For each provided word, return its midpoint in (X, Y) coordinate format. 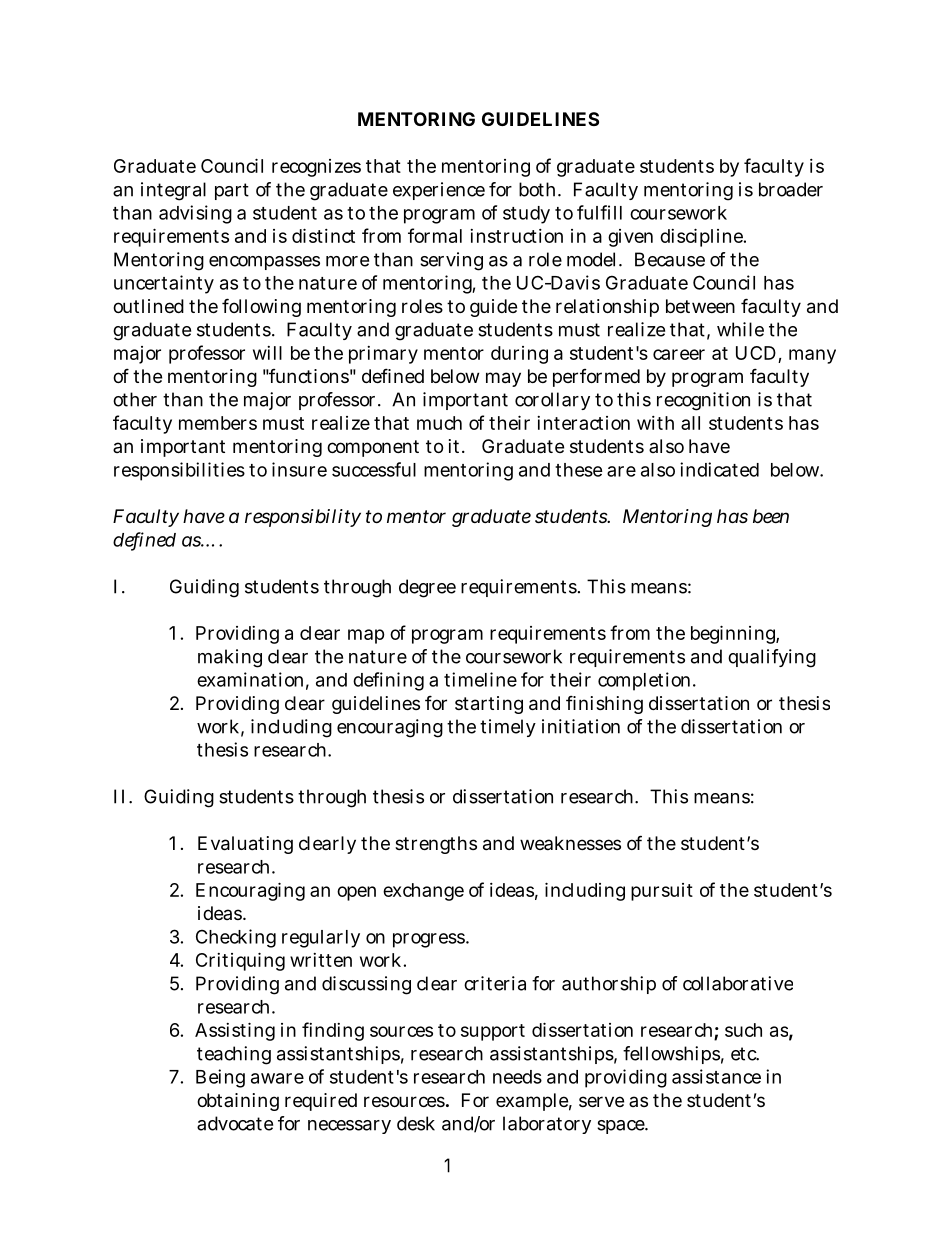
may (503, 379)
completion (646, 681)
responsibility (303, 518)
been (771, 516)
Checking (236, 938)
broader (791, 189)
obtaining (238, 1102)
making (230, 658)
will (267, 353)
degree (427, 588)
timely (508, 728)
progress (430, 940)
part (232, 191)
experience (439, 191)
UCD (756, 353)
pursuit (662, 892)
